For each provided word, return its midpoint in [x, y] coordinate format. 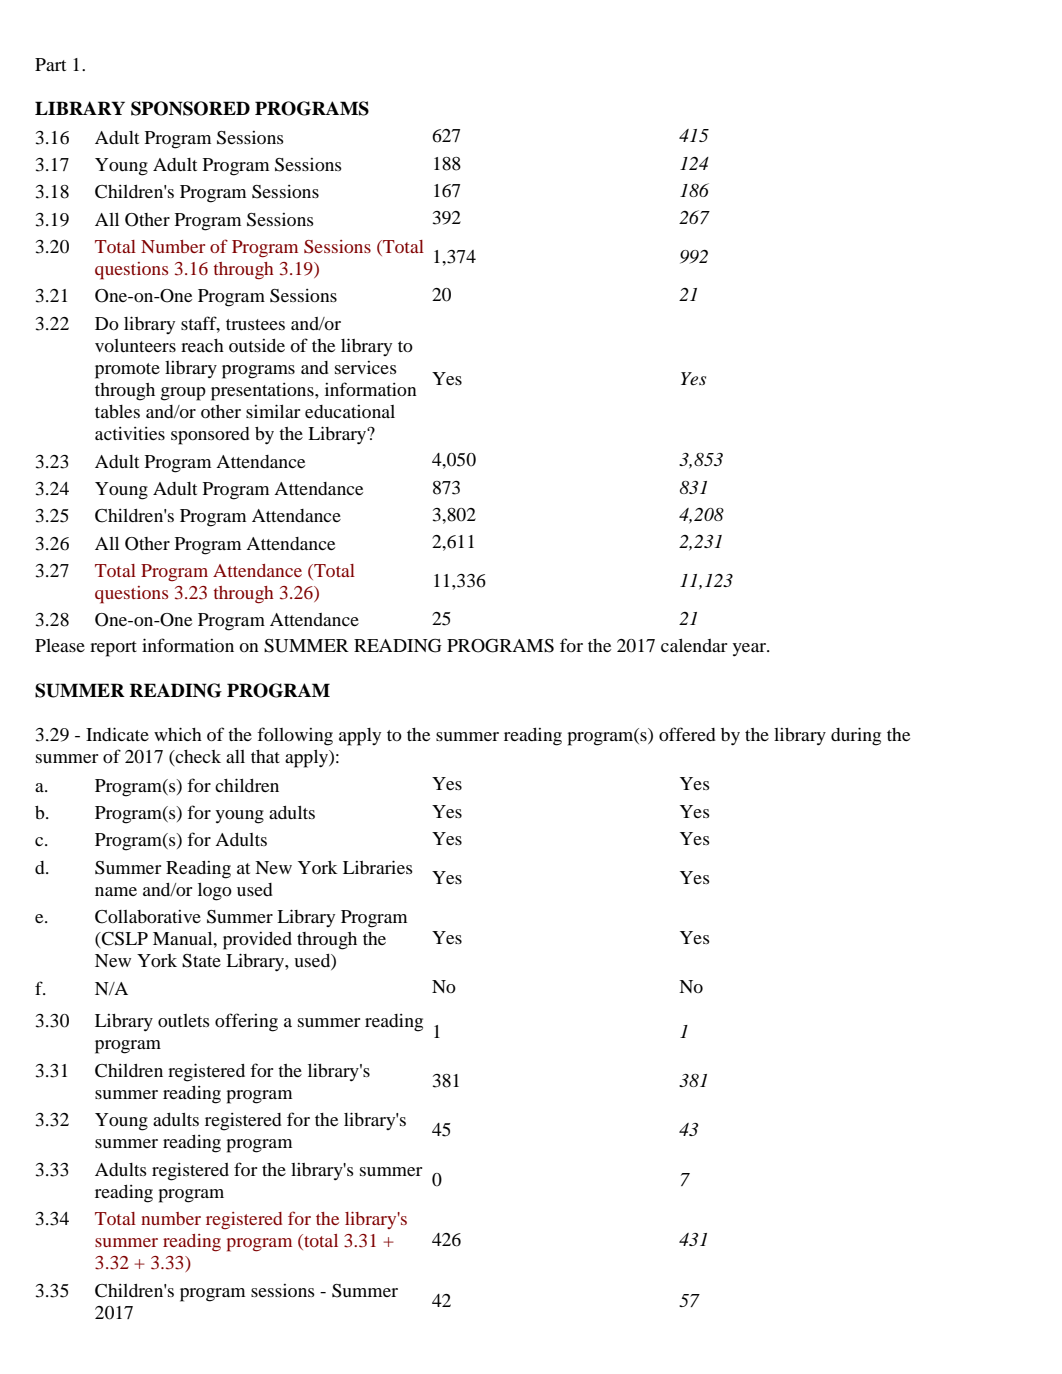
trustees [255, 324]
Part [50, 64]
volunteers [135, 345]
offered [687, 734]
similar [273, 411]
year [750, 650]
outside [257, 345]
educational [350, 411]
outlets [184, 1020]
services [366, 367]
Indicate [117, 734]
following [295, 736]
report [113, 649]
